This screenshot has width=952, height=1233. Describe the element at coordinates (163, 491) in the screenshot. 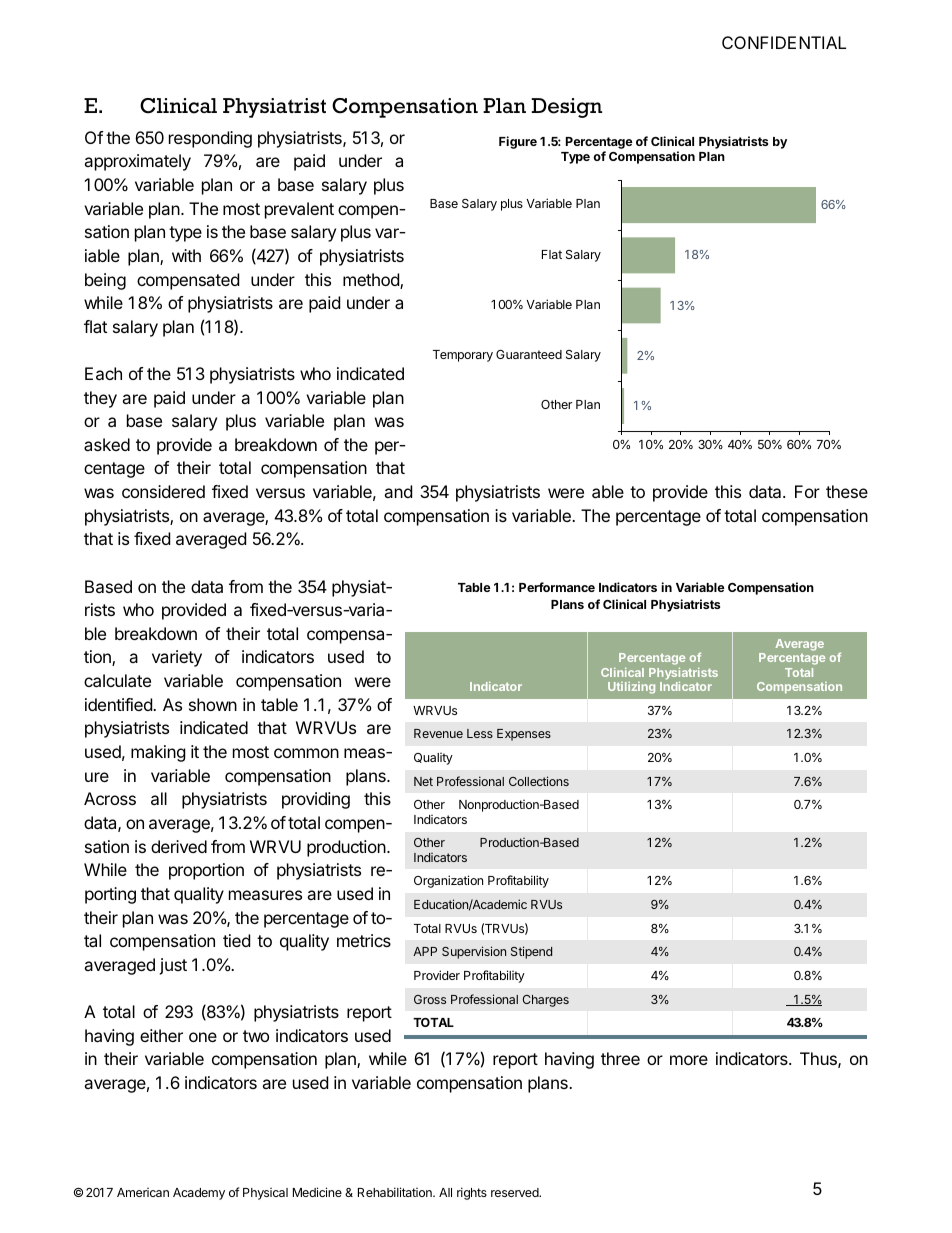

I see `considered` at that location.
